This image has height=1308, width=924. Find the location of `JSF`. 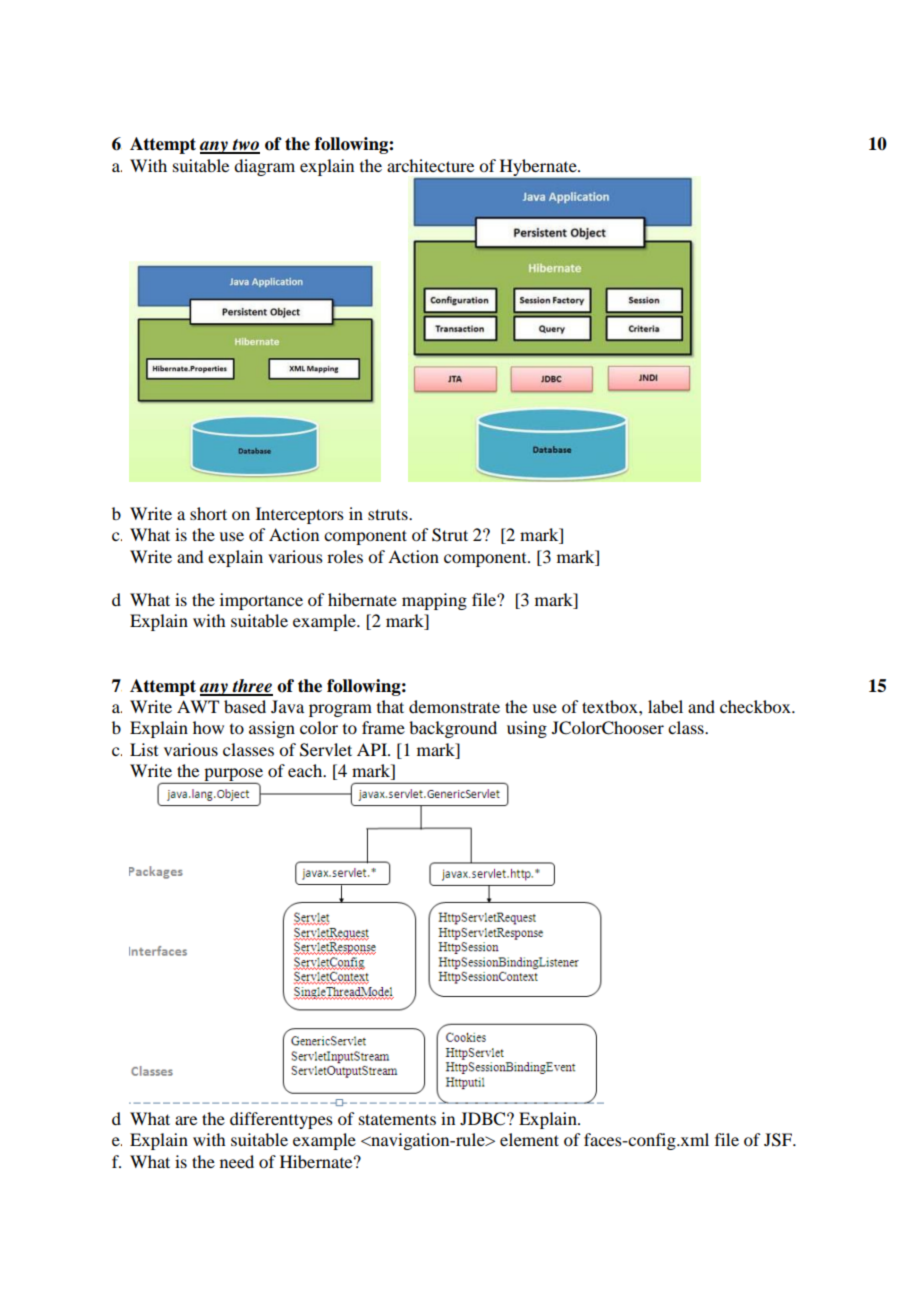

JSF is located at coordinates (779, 1140).
